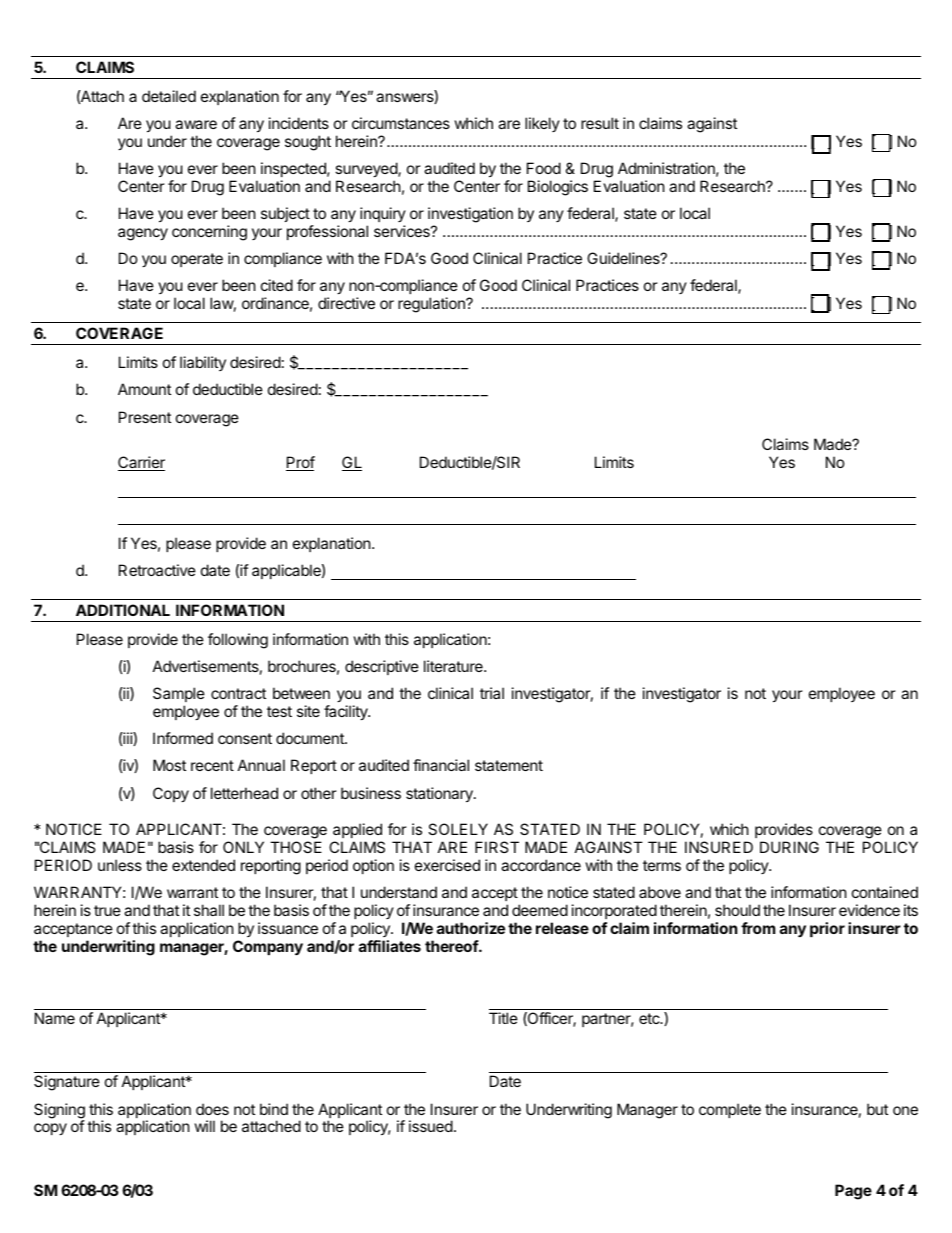  Describe the element at coordinates (542, 124) in the screenshot. I see `likely` at that location.
